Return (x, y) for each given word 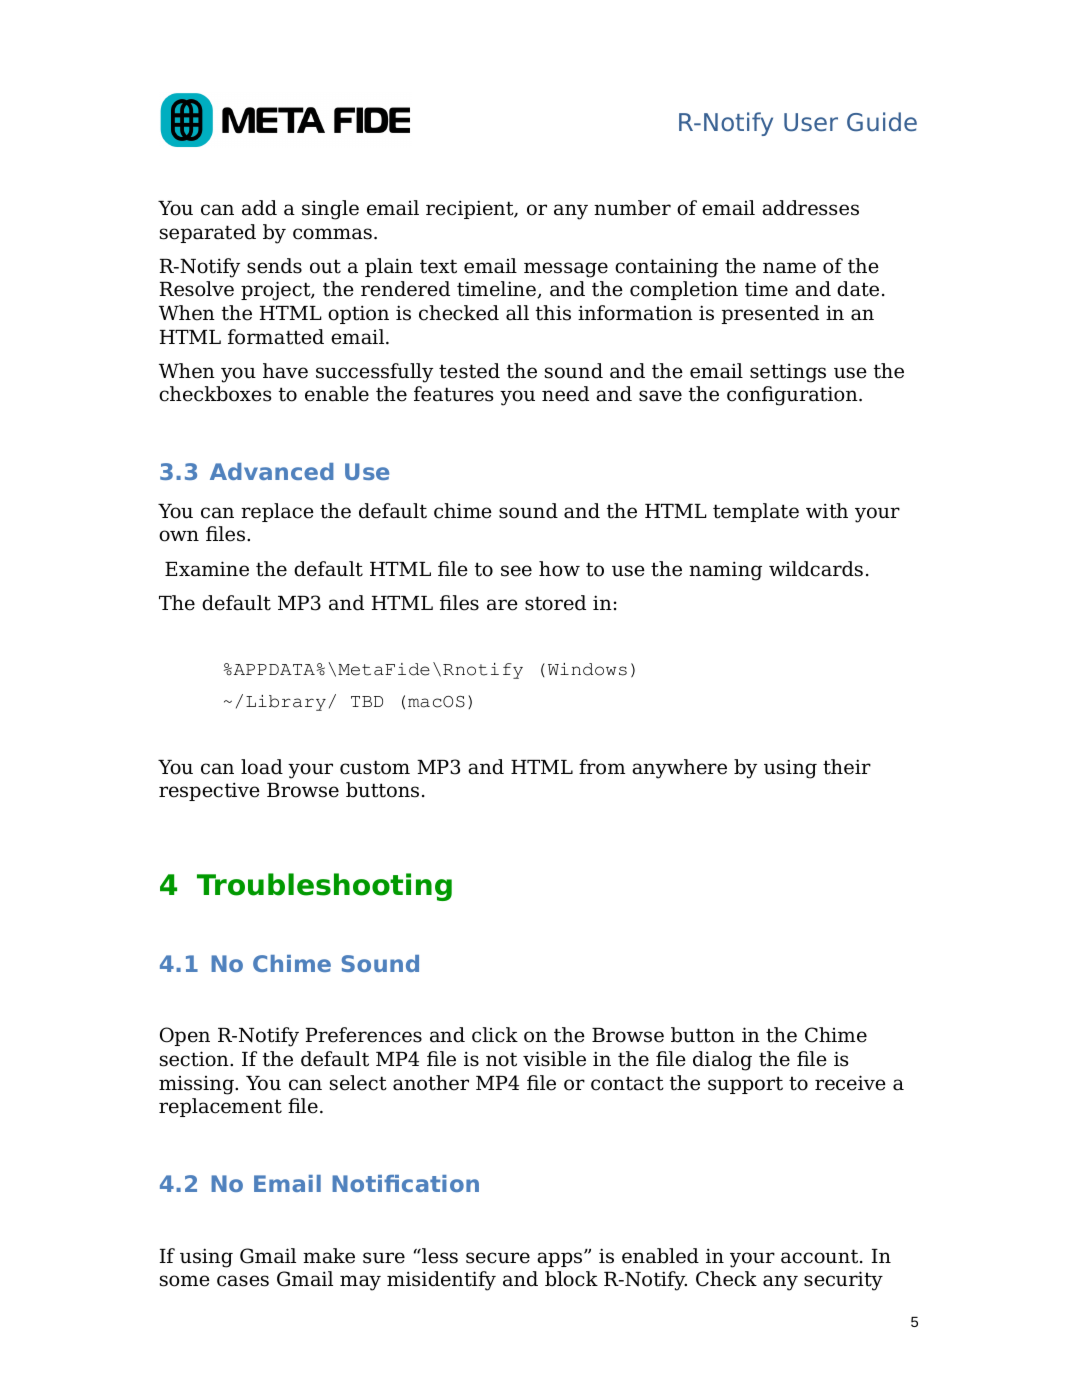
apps (561, 1259)
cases (243, 1281)
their (847, 767)
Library (286, 703)
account (821, 1256)
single (330, 210)
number (632, 208)
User (811, 122)
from (602, 767)
